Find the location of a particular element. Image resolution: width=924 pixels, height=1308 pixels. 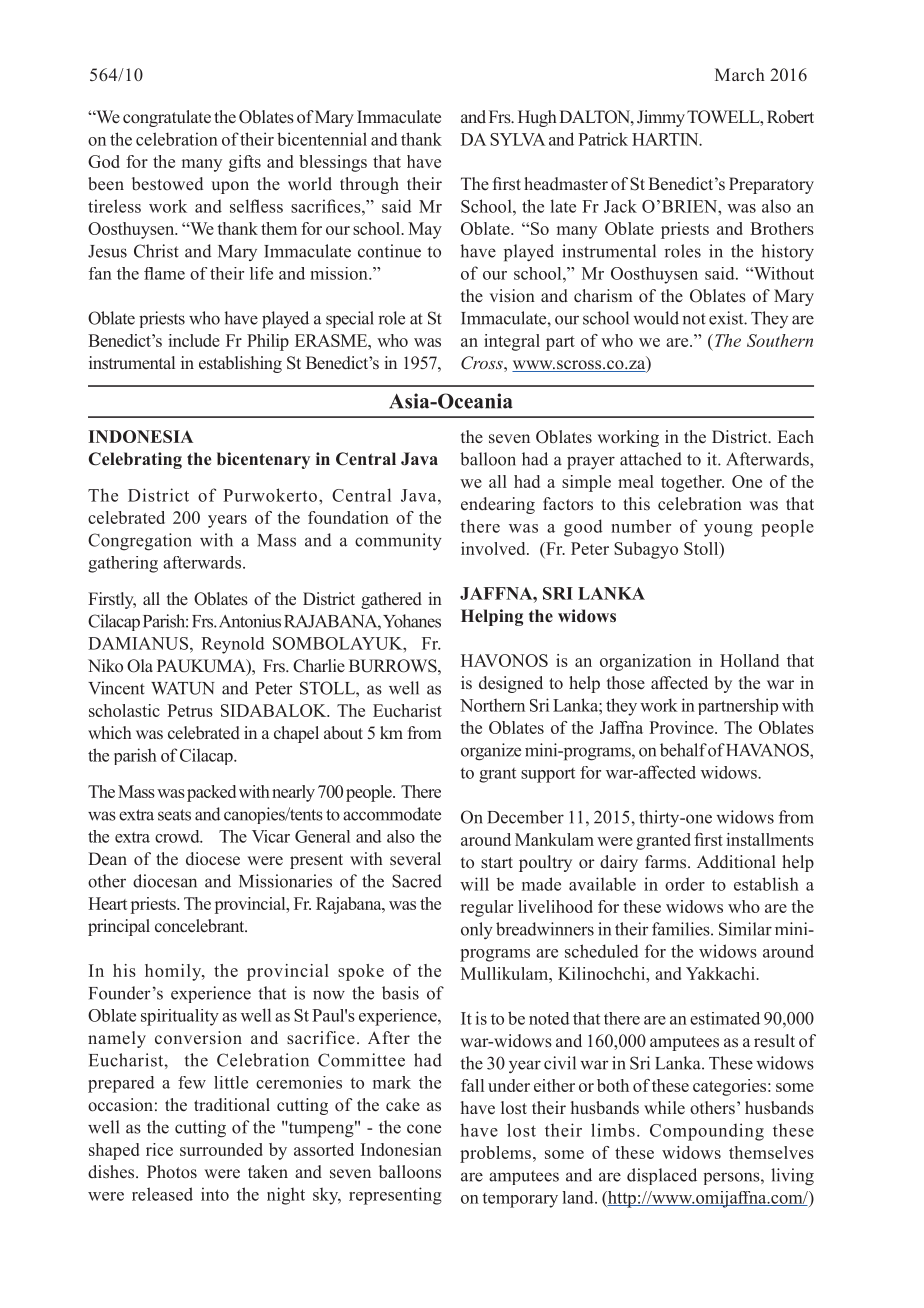

endearing is located at coordinates (498, 505).
